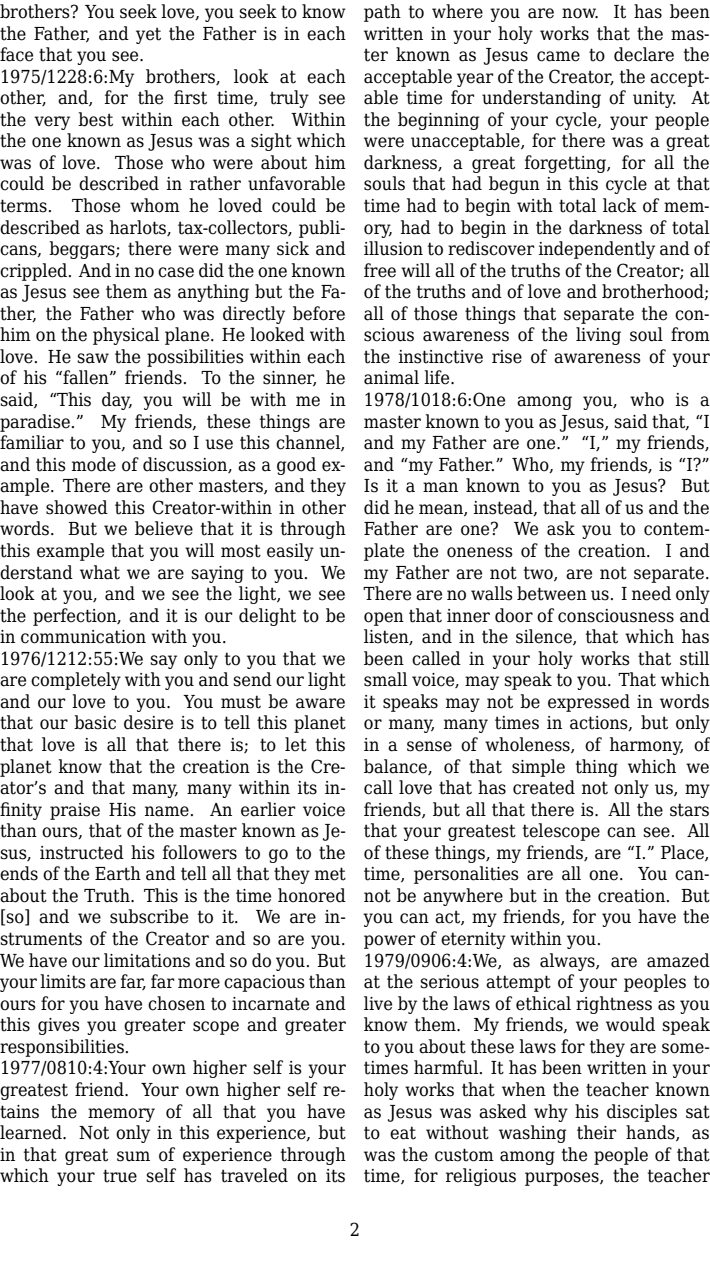 Image resolution: width=710 pixels, height=1278 pixels. Describe the element at coordinates (644, 54) in the document. I see `declare` at that location.
